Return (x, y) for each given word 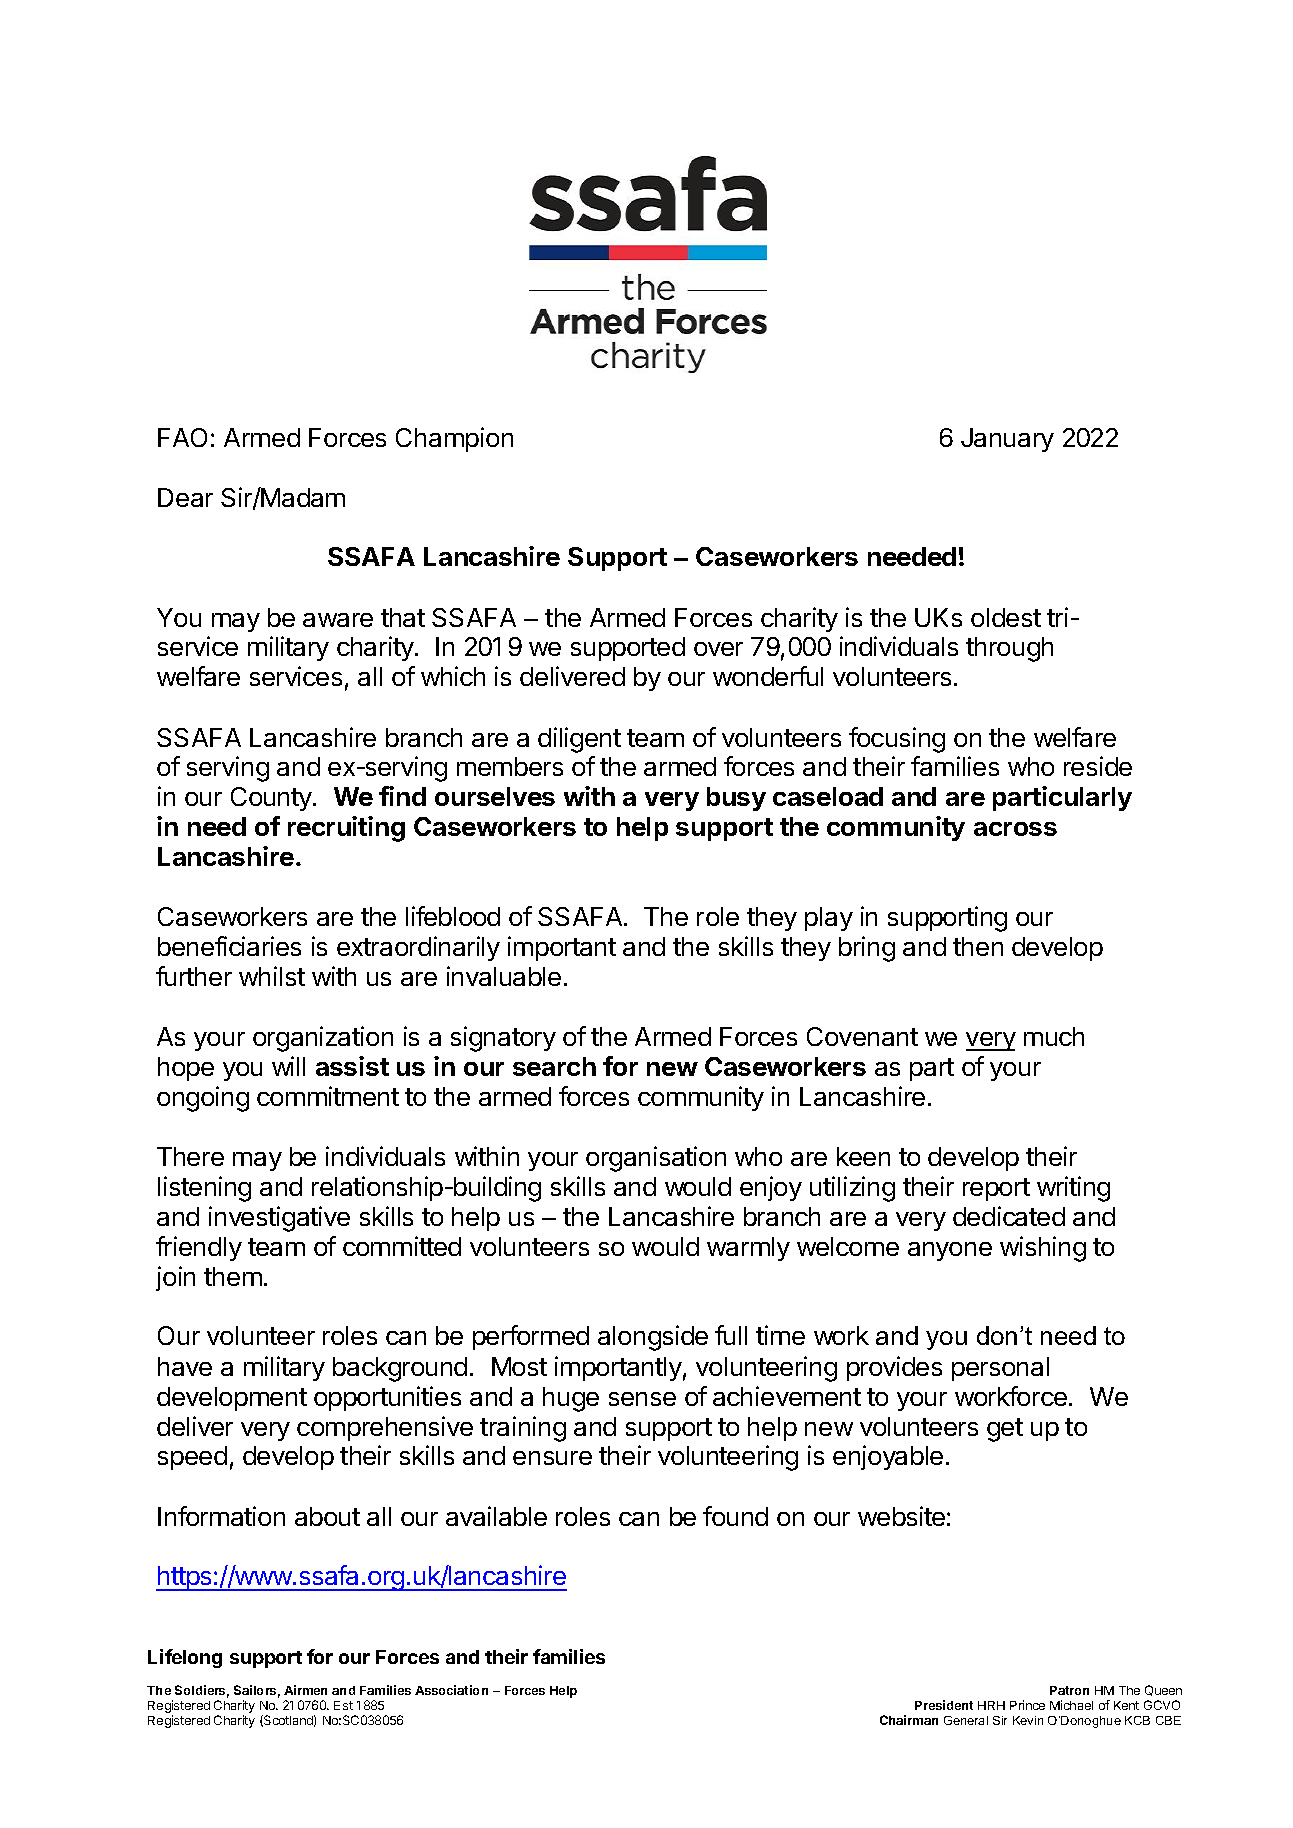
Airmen (305, 1690)
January (1007, 440)
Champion (454, 439)
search (554, 1066)
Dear (185, 497)
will (288, 1066)
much (1054, 1036)
